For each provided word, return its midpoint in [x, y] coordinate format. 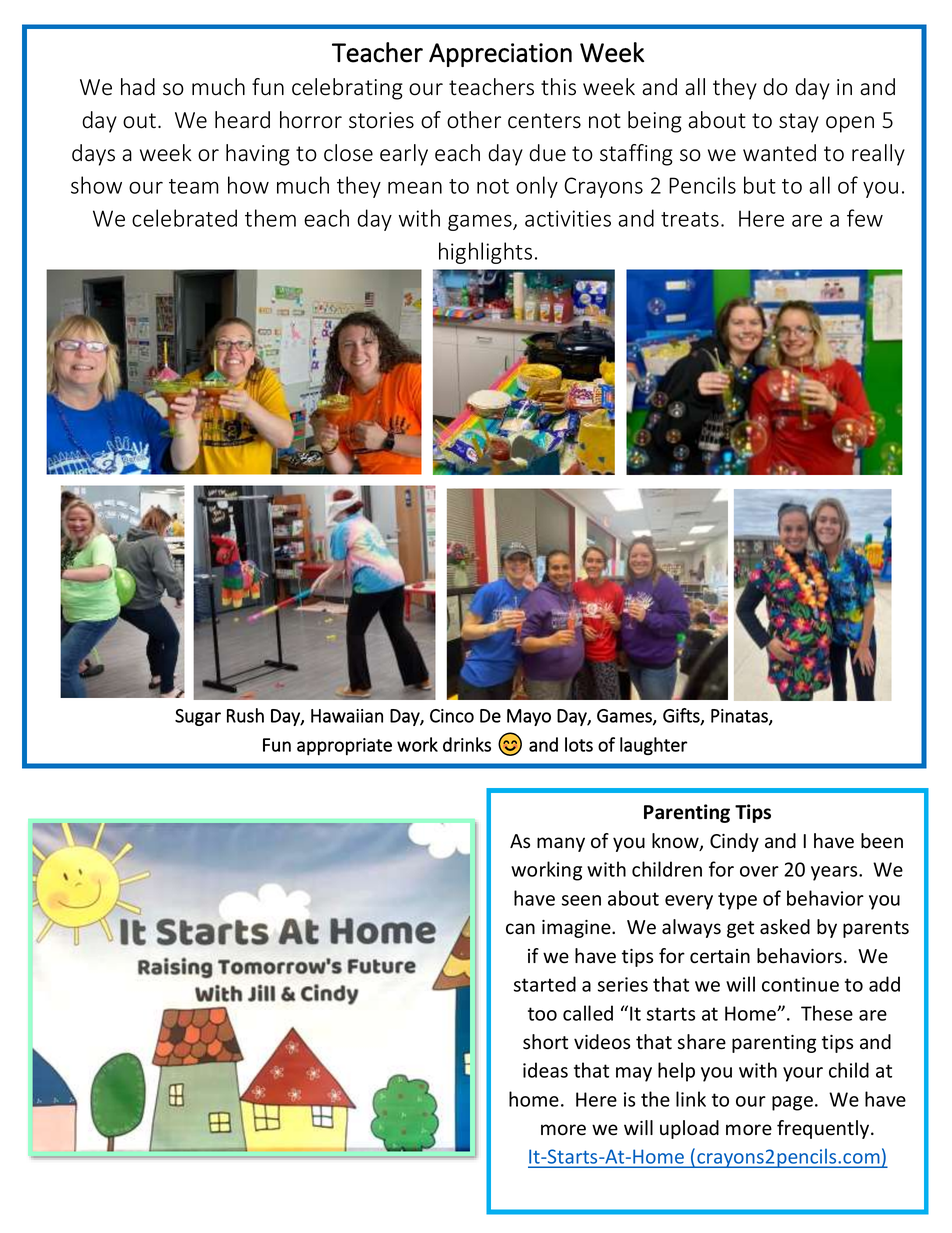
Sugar [198, 717]
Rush [245, 715]
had [138, 87]
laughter [654, 746]
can [520, 929]
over [759, 871]
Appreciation [500, 55]
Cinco [452, 716]
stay [799, 123]
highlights [485, 253]
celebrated [184, 218]
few [865, 218]
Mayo [529, 717]
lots [579, 744]
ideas [545, 1070]
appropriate [344, 747]
